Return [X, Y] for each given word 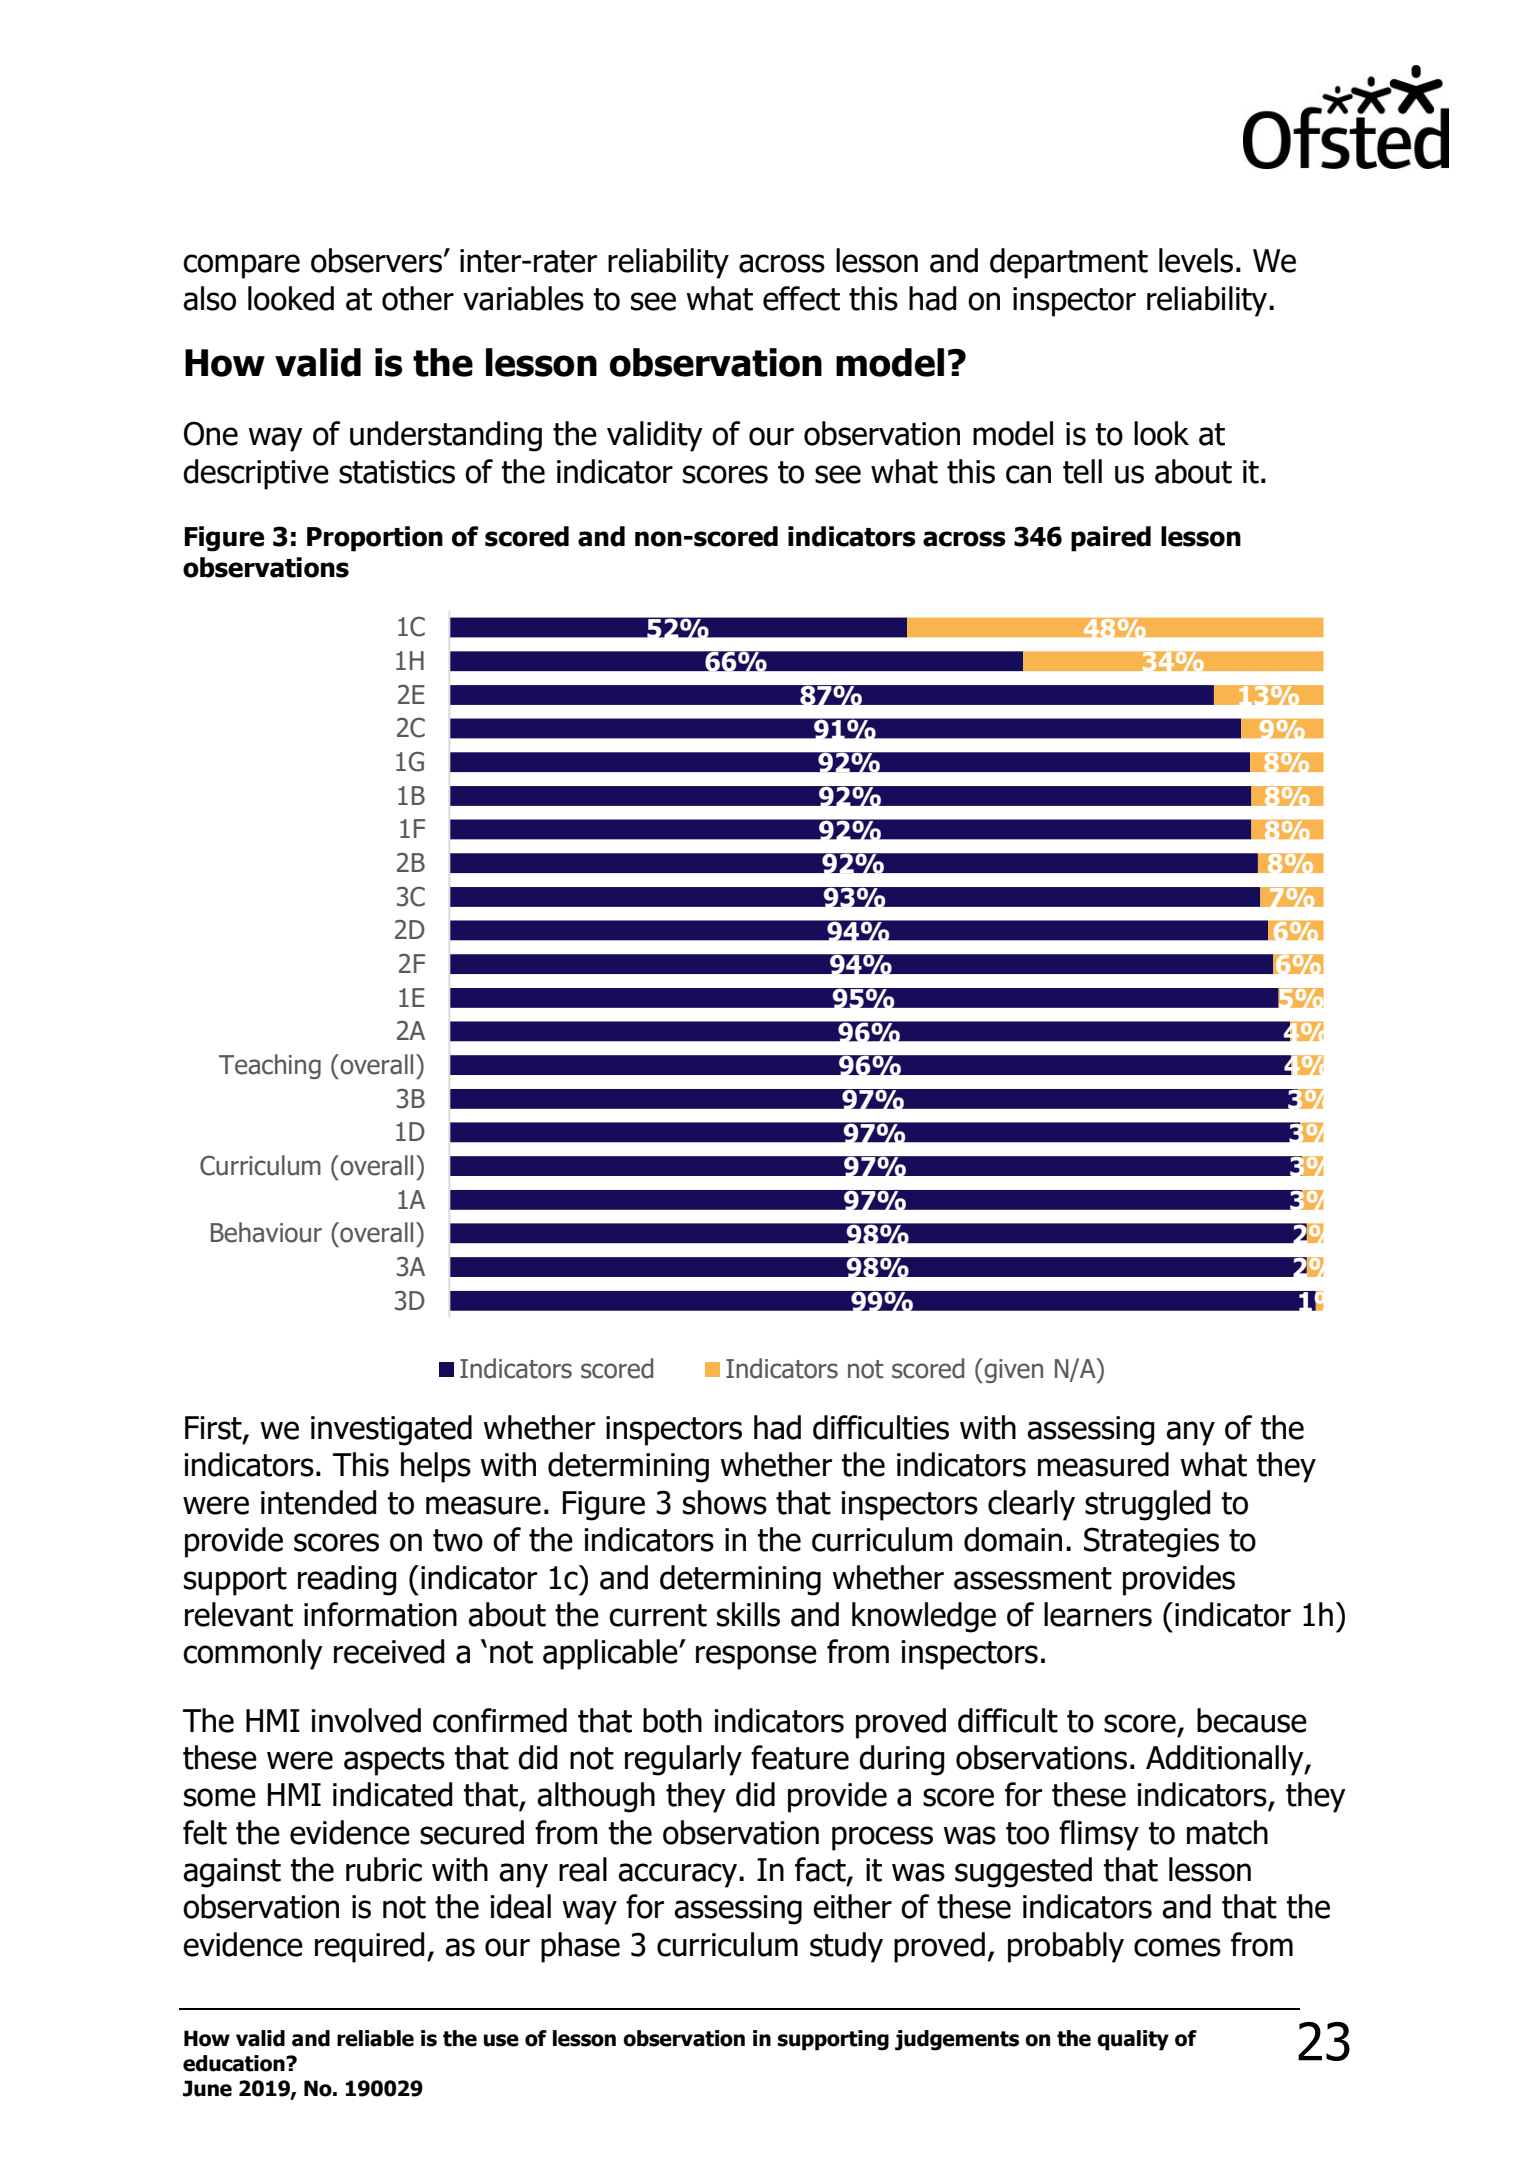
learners [1098, 1614]
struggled [1147, 1505]
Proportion [375, 539]
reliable [375, 2038]
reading [347, 1580]
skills [748, 1614]
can [1028, 474]
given [1012, 1370]
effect [801, 298]
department [1069, 263]
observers [376, 260]
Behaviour [266, 1232]
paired [1111, 539]
